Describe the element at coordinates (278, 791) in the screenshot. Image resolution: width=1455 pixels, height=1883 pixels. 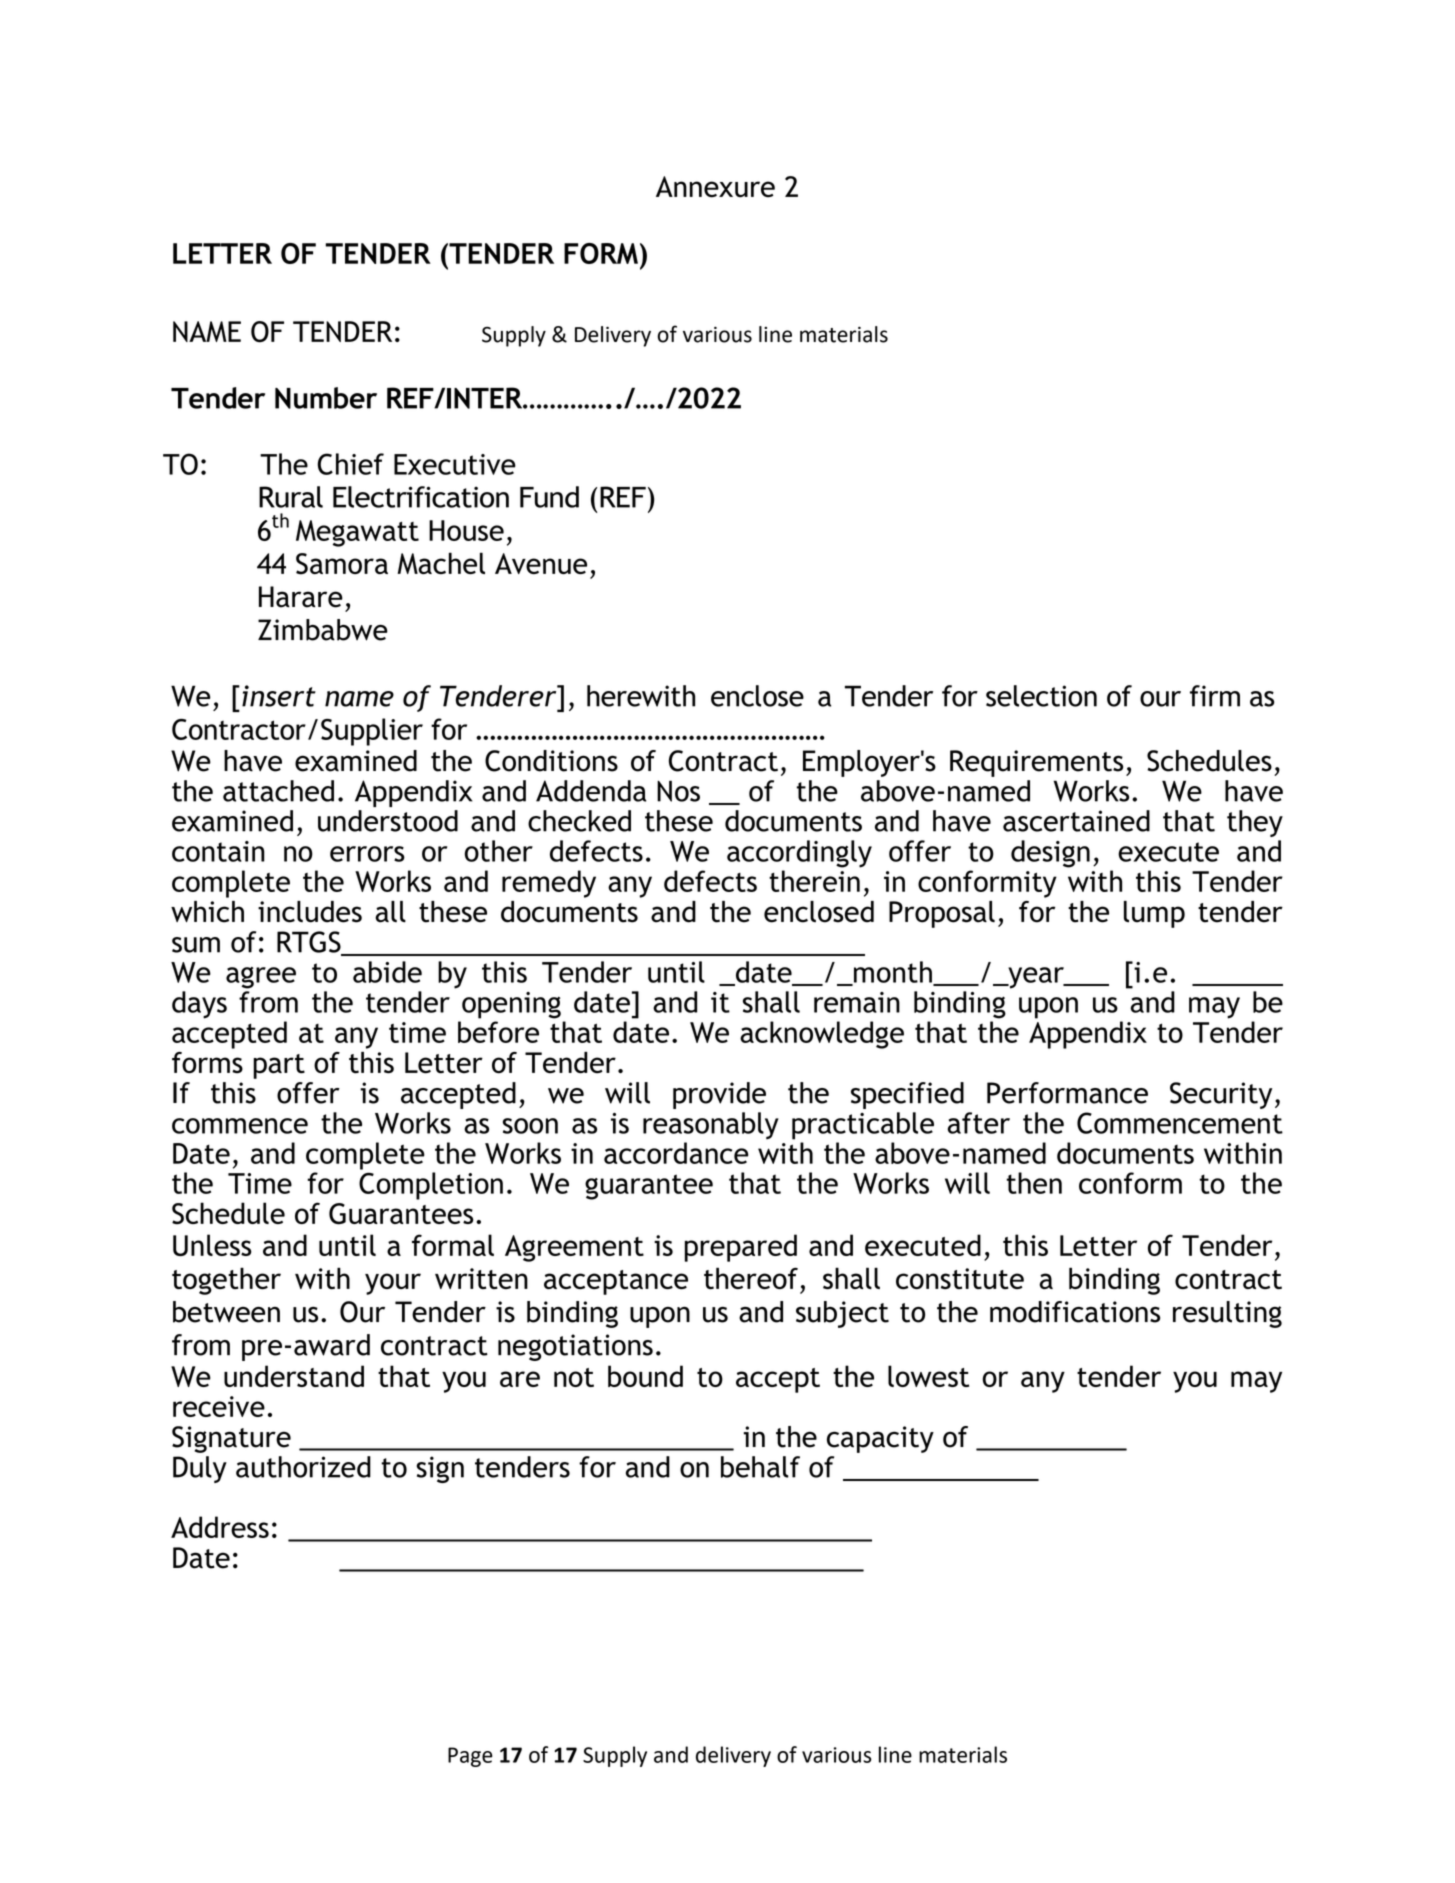
I see `attached` at that location.
